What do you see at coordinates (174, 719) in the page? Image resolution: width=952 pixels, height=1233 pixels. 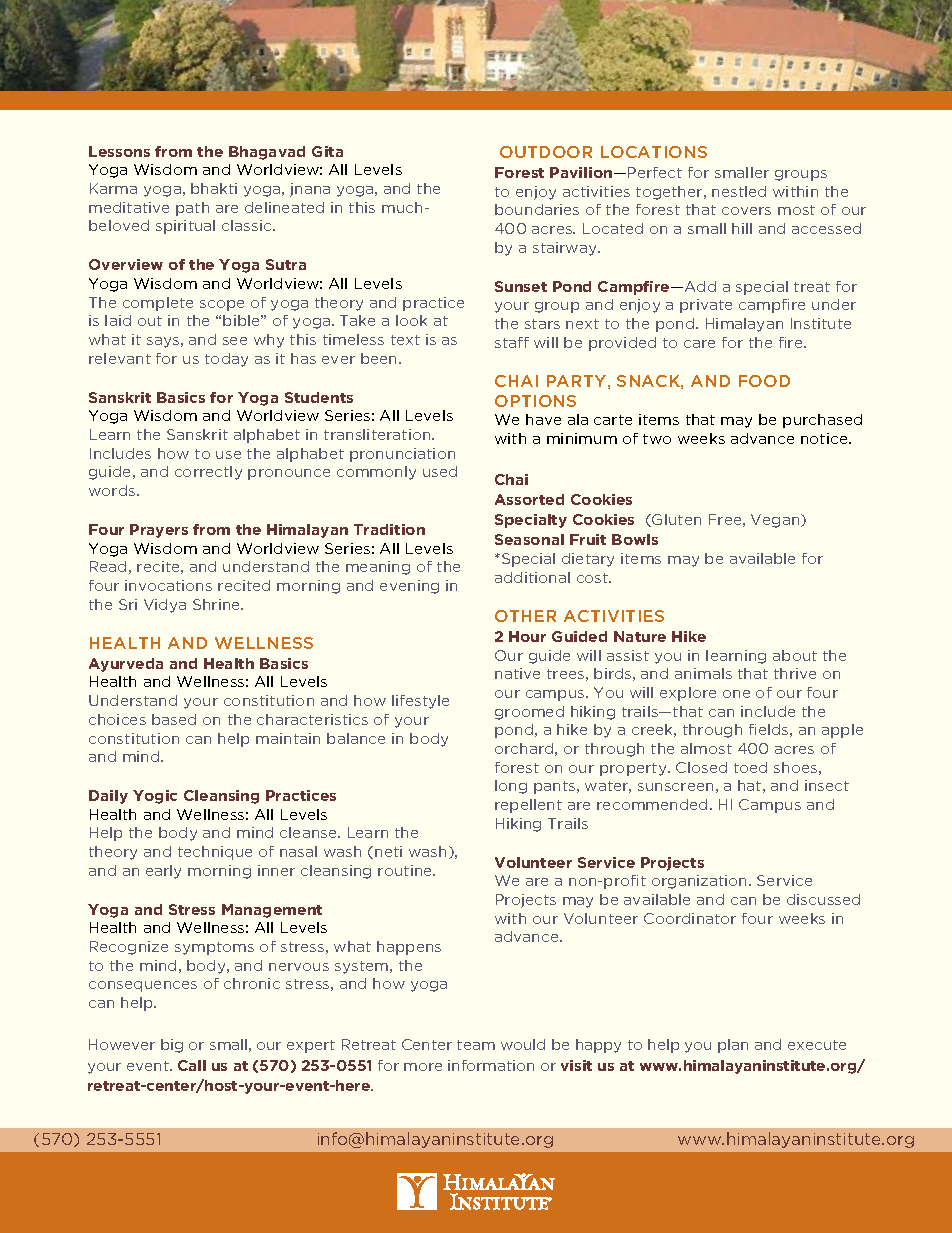 I see `based` at bounding box center [174, 719].
